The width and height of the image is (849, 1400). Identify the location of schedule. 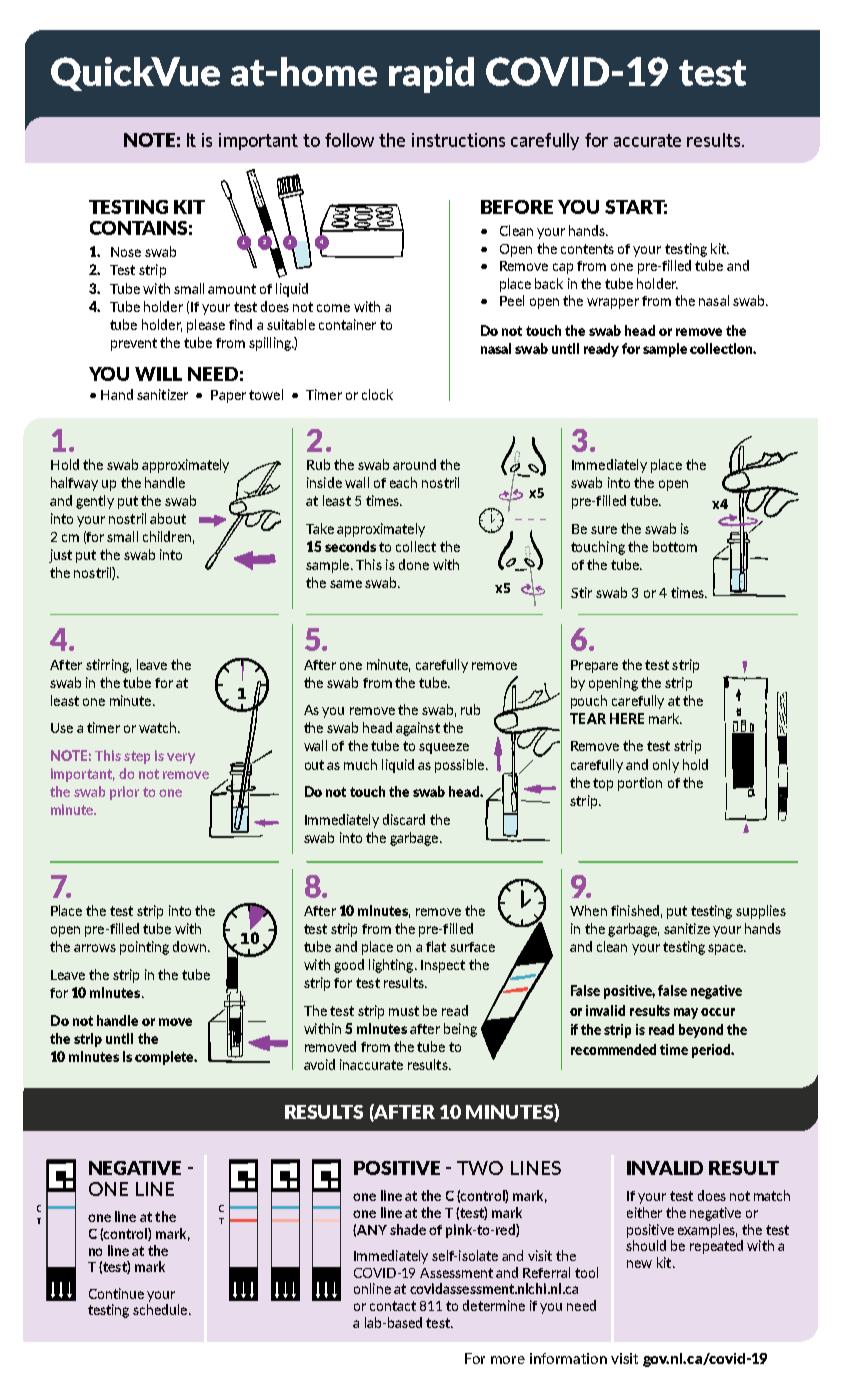
(160, 1309).
